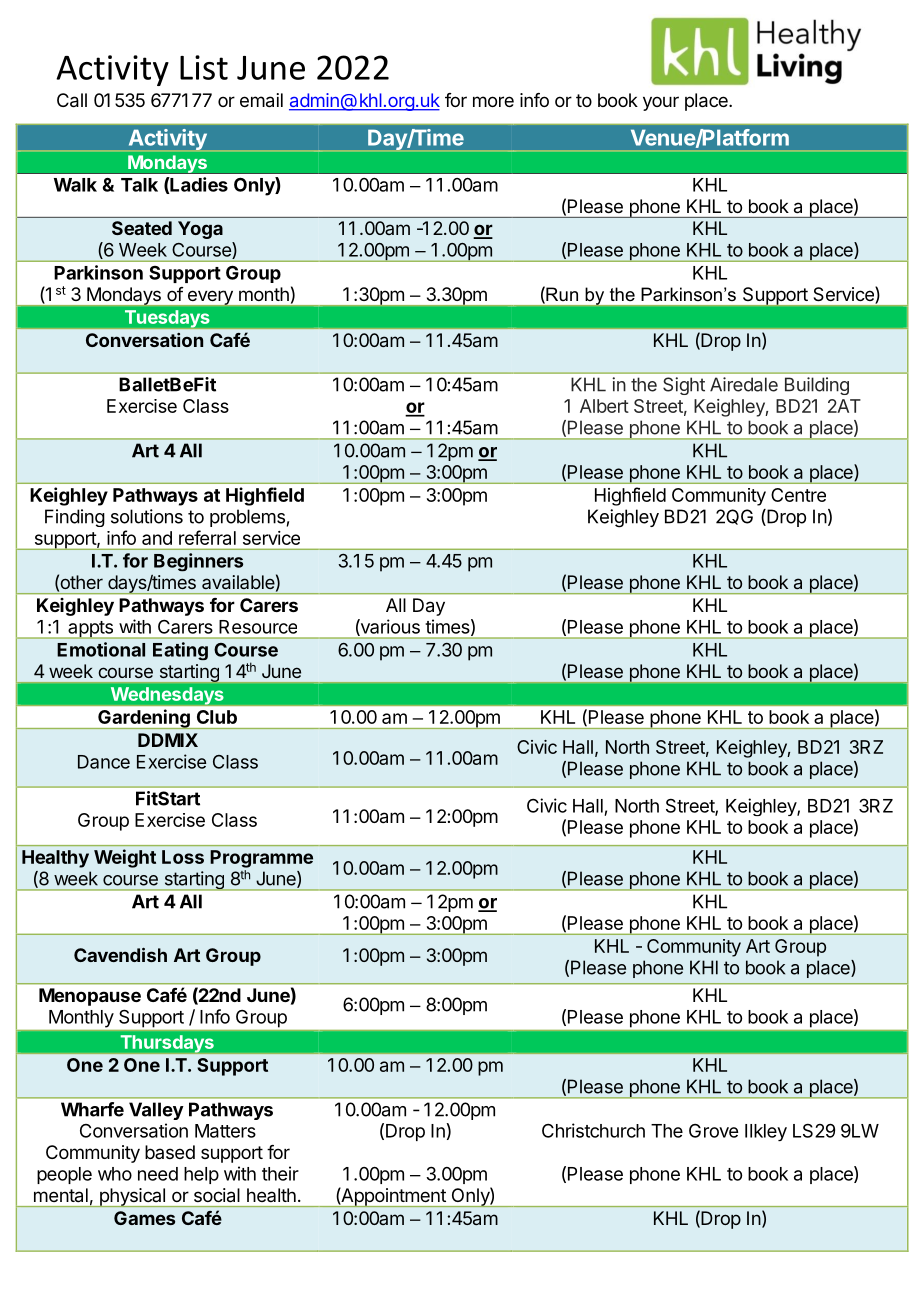  Describe the element at coordinates (261, 859) in the document. I see `Programme` at that location.
